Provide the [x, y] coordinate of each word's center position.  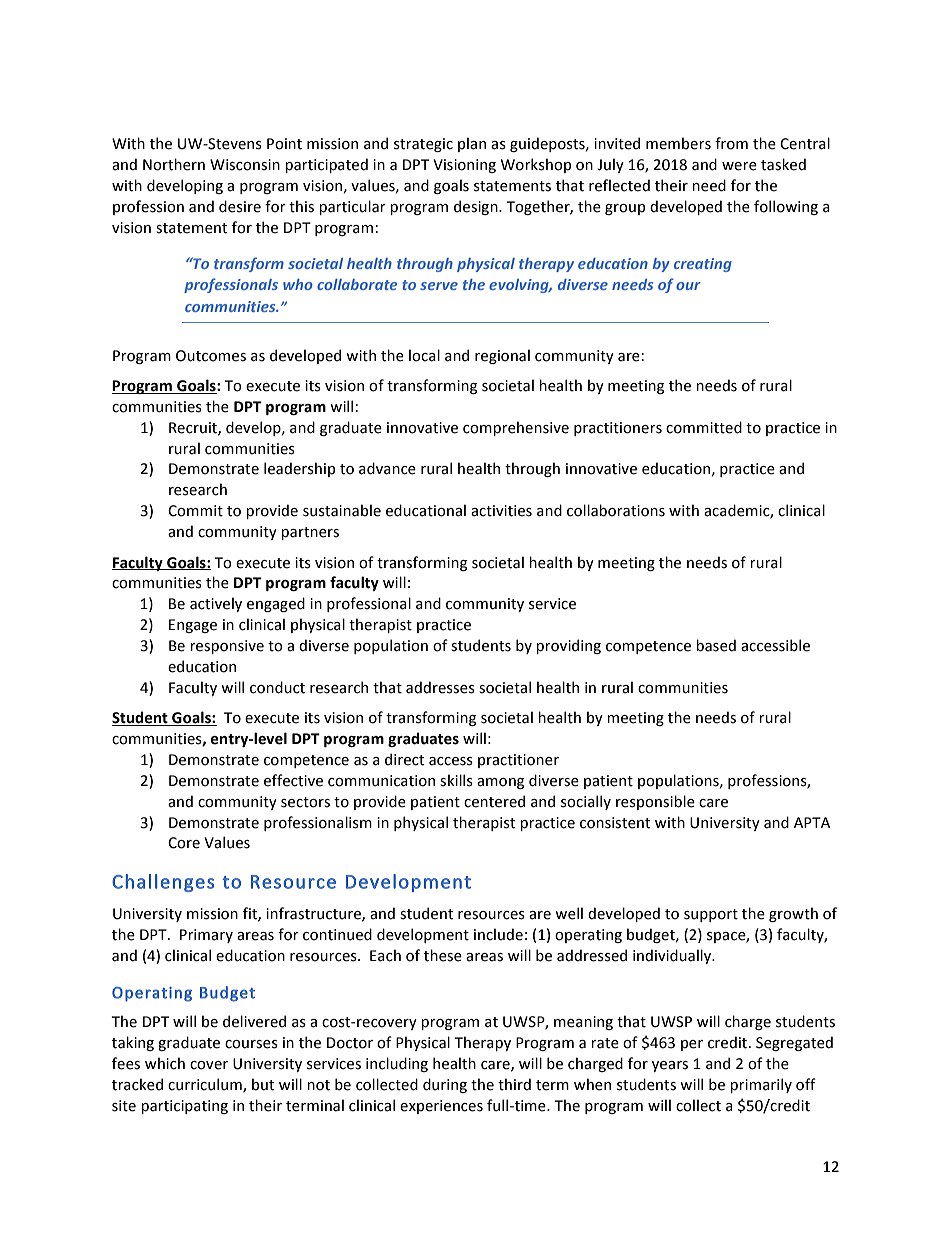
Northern [174, 164]
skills [456, 780]
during [445, 1085]
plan [472, 144]
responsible [655, 802]
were [739, 166]
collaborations [616, 510]
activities [501, 511]
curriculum [206, 1085]
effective [293, 780]
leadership [299, 469]
